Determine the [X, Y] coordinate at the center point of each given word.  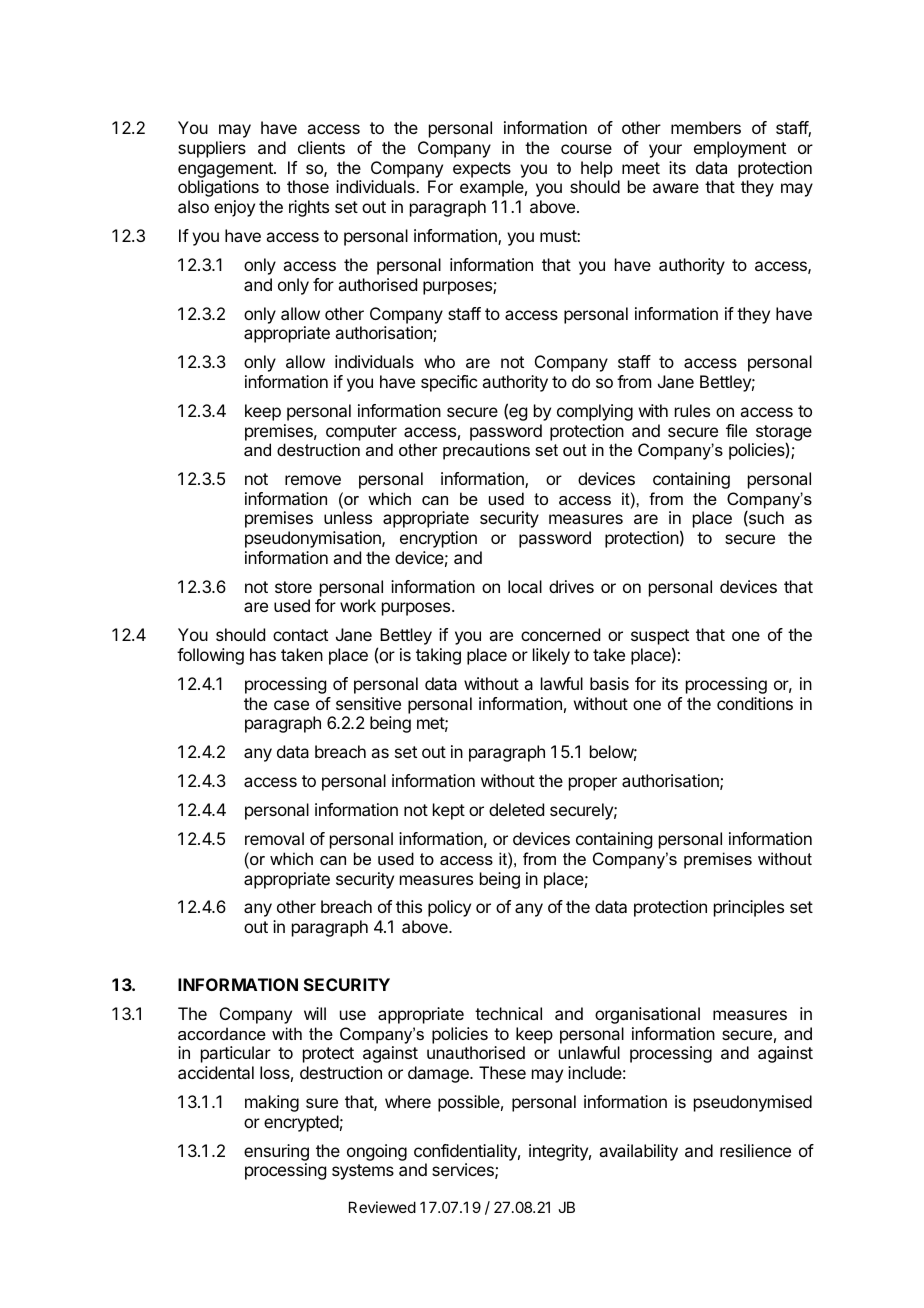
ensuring [276, 1152]
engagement [226, 170]
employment [740, 149]
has [263, 654]
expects [482, 170]
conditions [755, 703]
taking [438, 656]
